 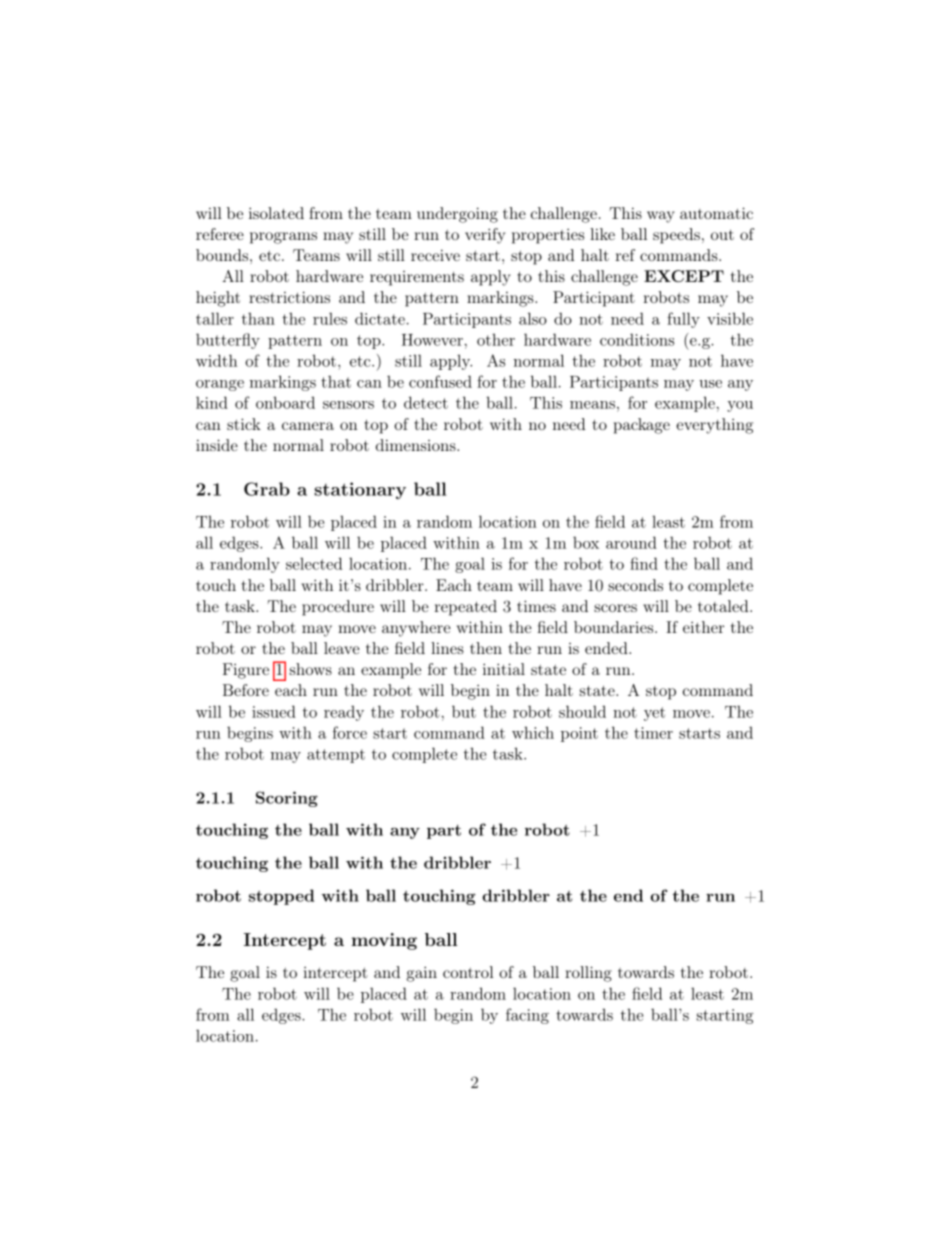 What do you see at coordinates (244, 424) in the document?
I see `stick` at bounding box center [244, 424].
